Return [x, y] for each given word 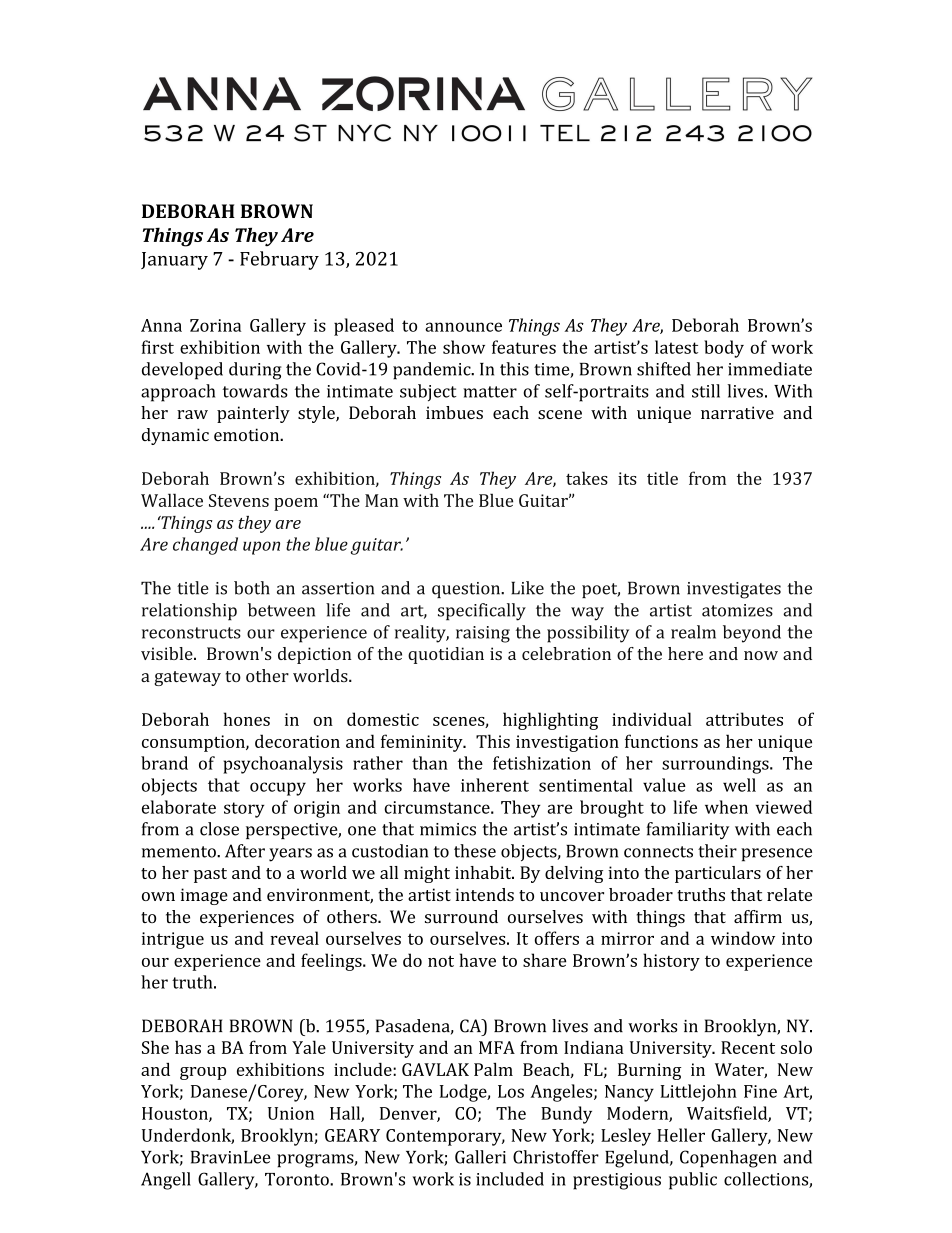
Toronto [298, 1179]
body [724, 349]
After [245, 851]
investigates [734, 590]
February [279, 260]
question [467, 590]
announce [463, 327]
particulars [718, 874]
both [252, 588]
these [475, 851]
